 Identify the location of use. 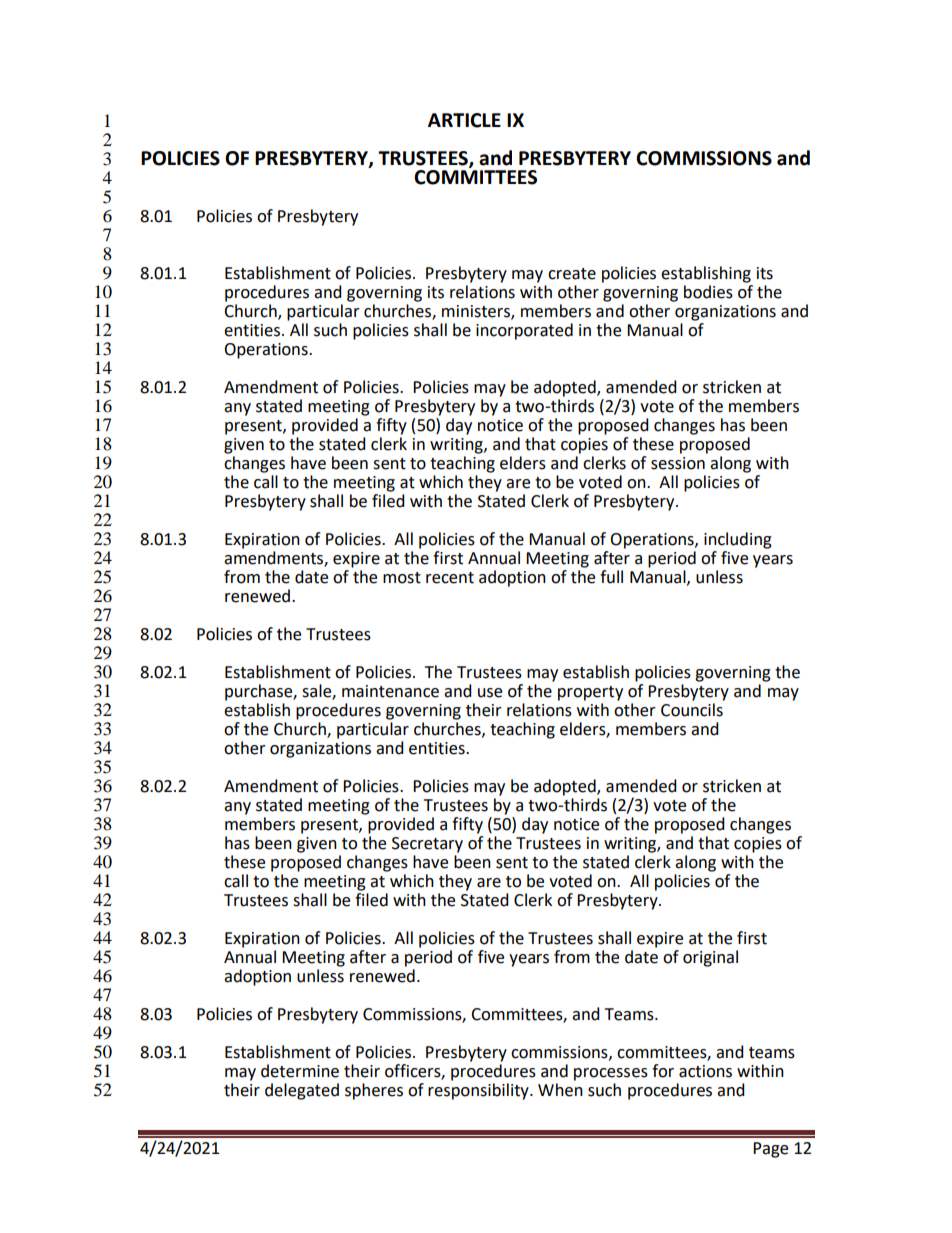
(490, 693).
